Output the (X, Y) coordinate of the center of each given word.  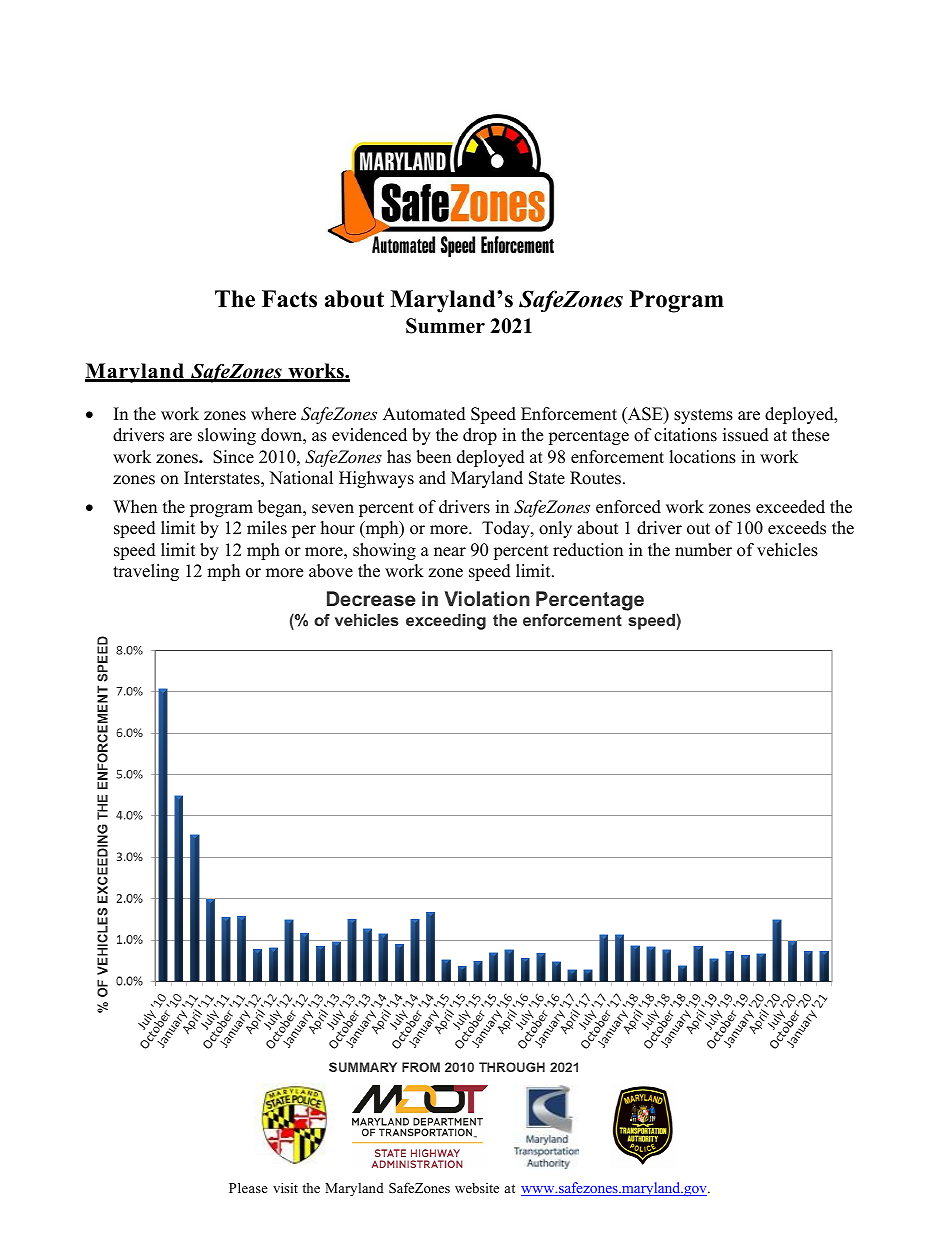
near (450, 552)
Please (248, 1188)
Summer (445, 326)
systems (703, 416)
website (477, 1188)
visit (285, 1188)
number (703, 550)
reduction (588, 550)
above (331, 571)
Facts (289, 299)
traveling (146, 572)
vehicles (787, 550)
